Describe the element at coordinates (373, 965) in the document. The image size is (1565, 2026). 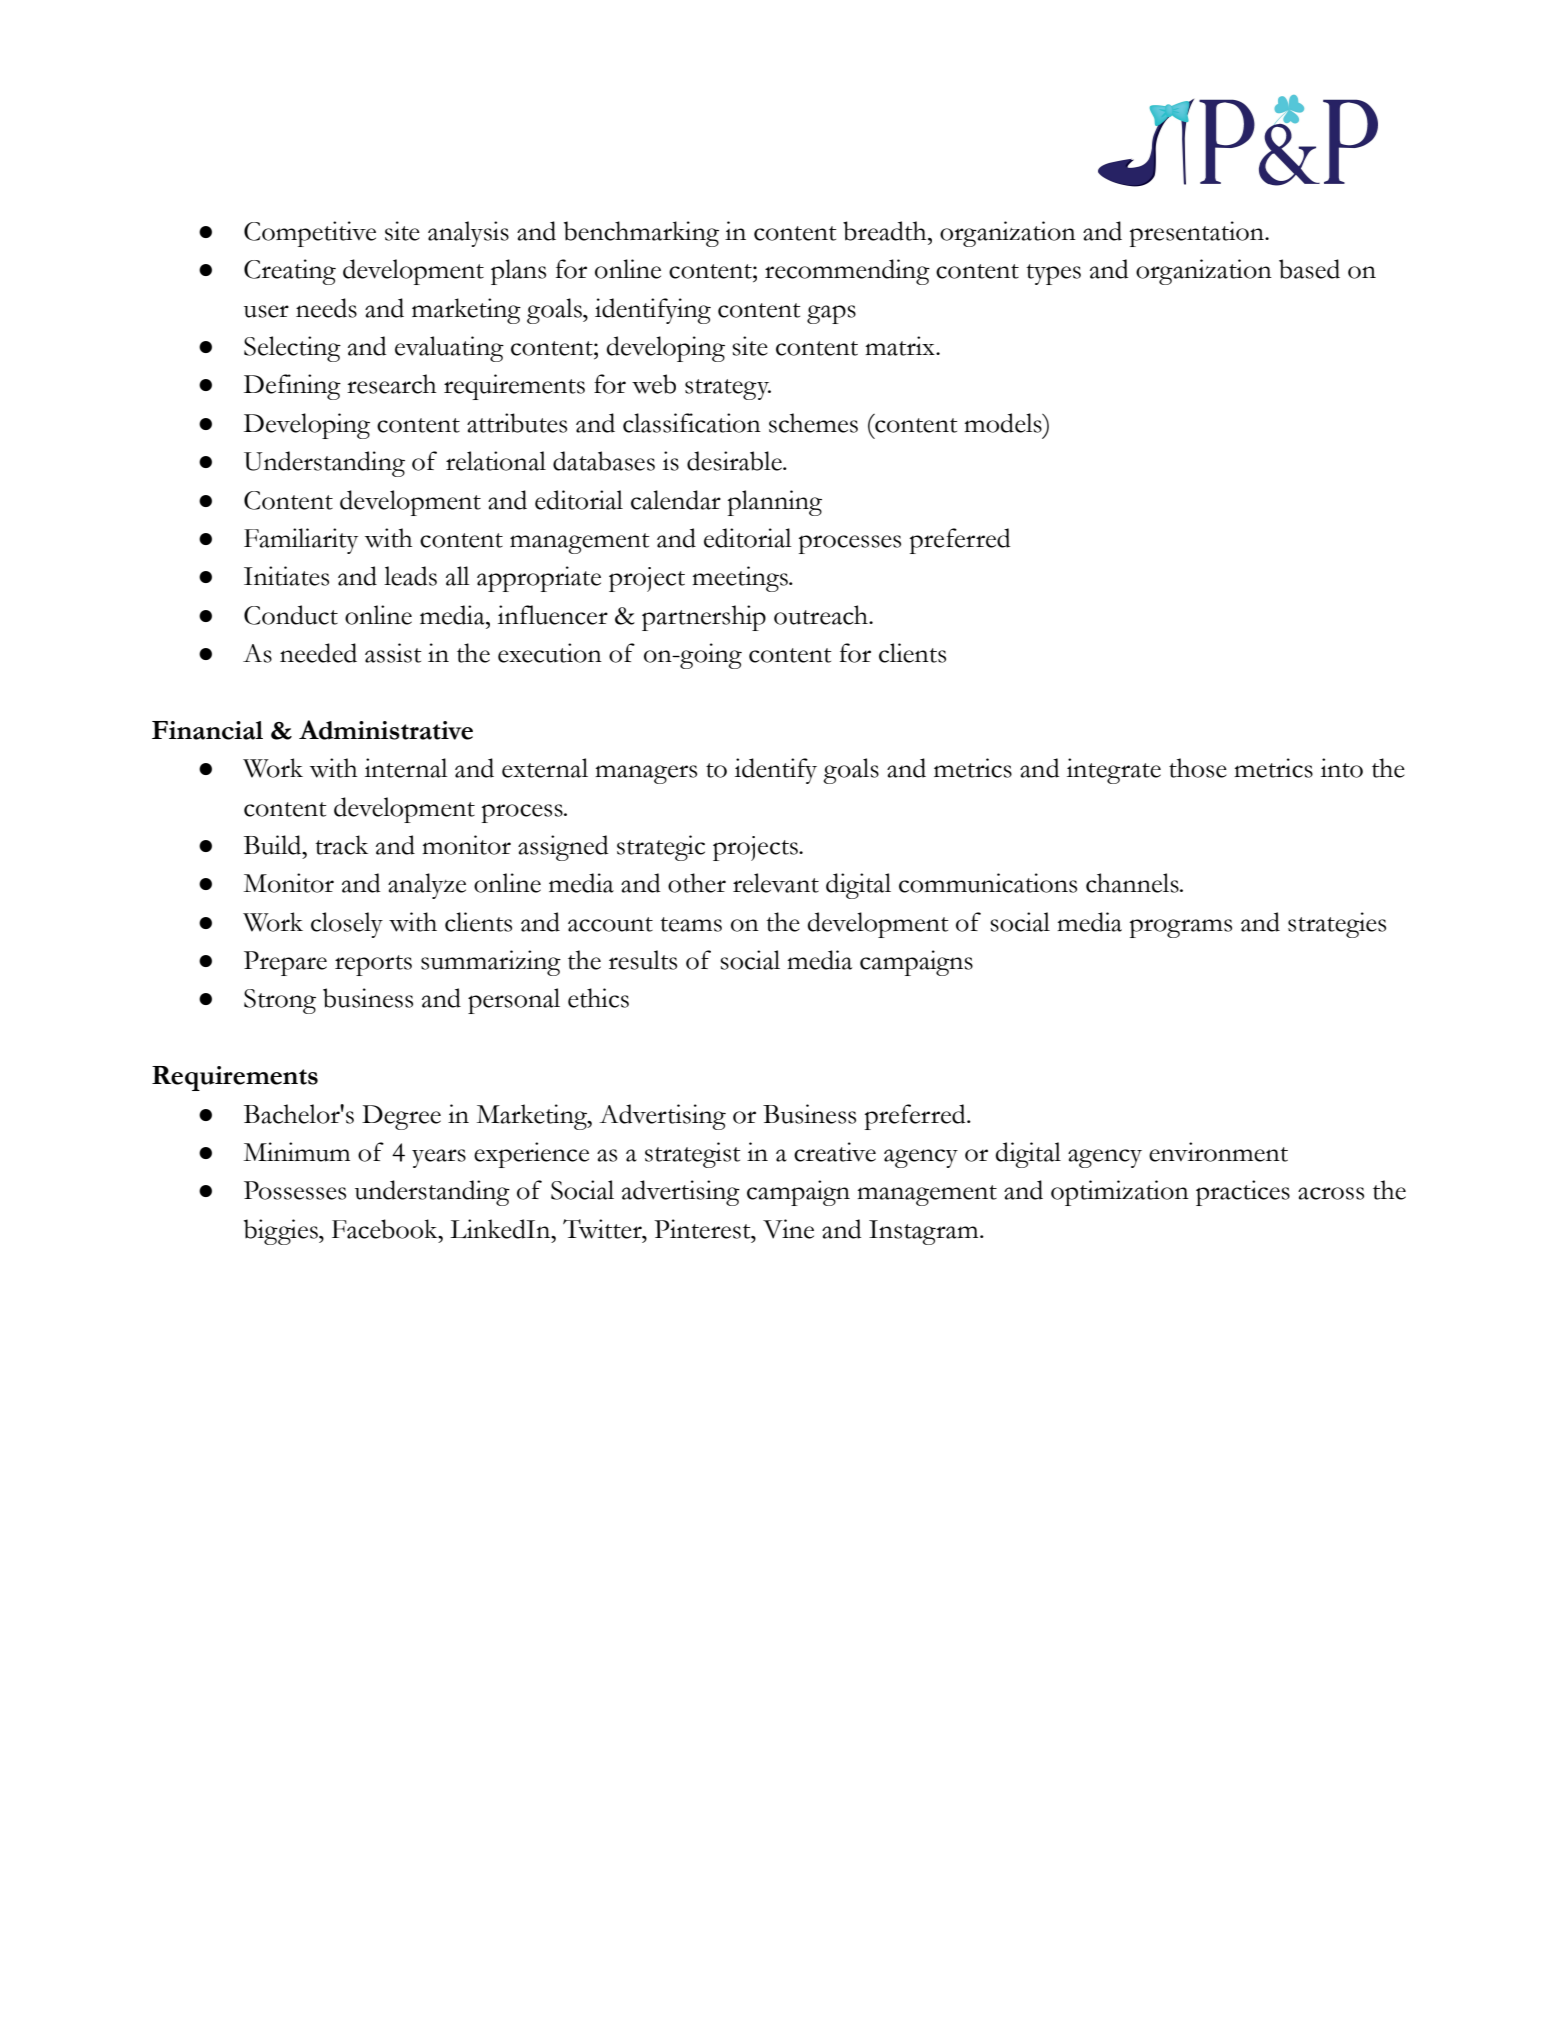
I see `reports` at that location.
